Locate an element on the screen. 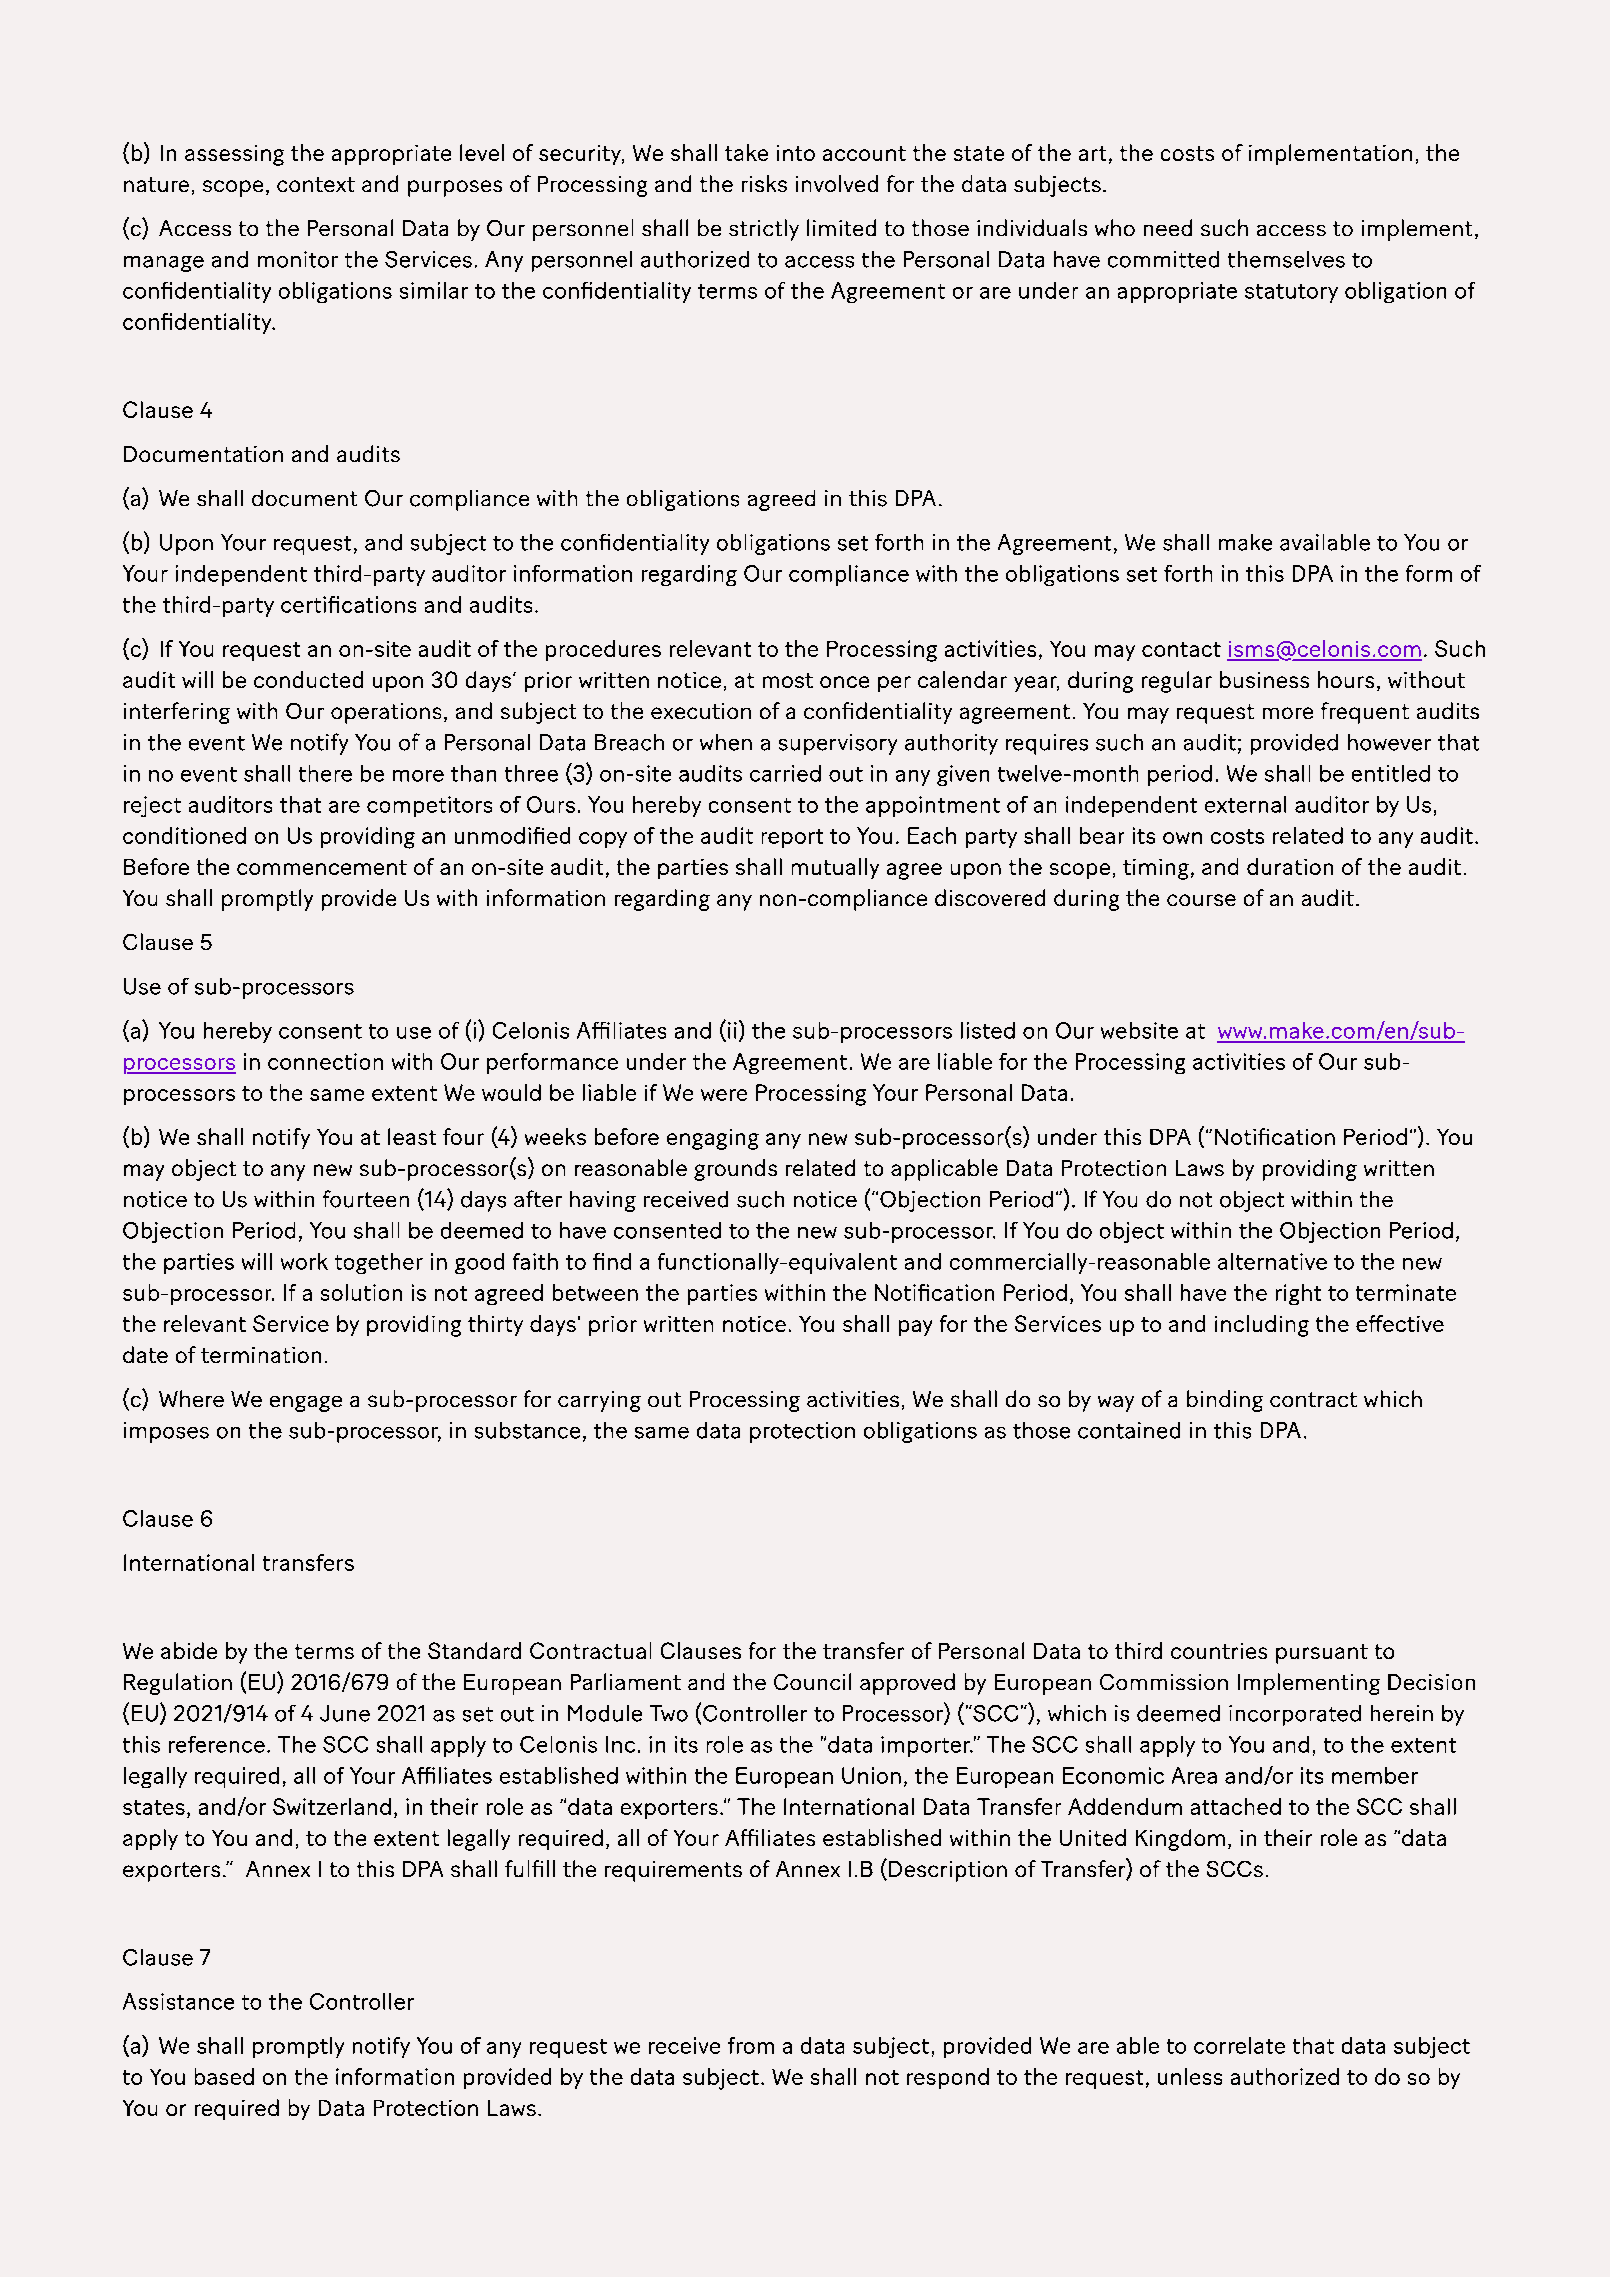 This screenshot has height=2277, width=1610. based is located at coordinates (224, 2076).
